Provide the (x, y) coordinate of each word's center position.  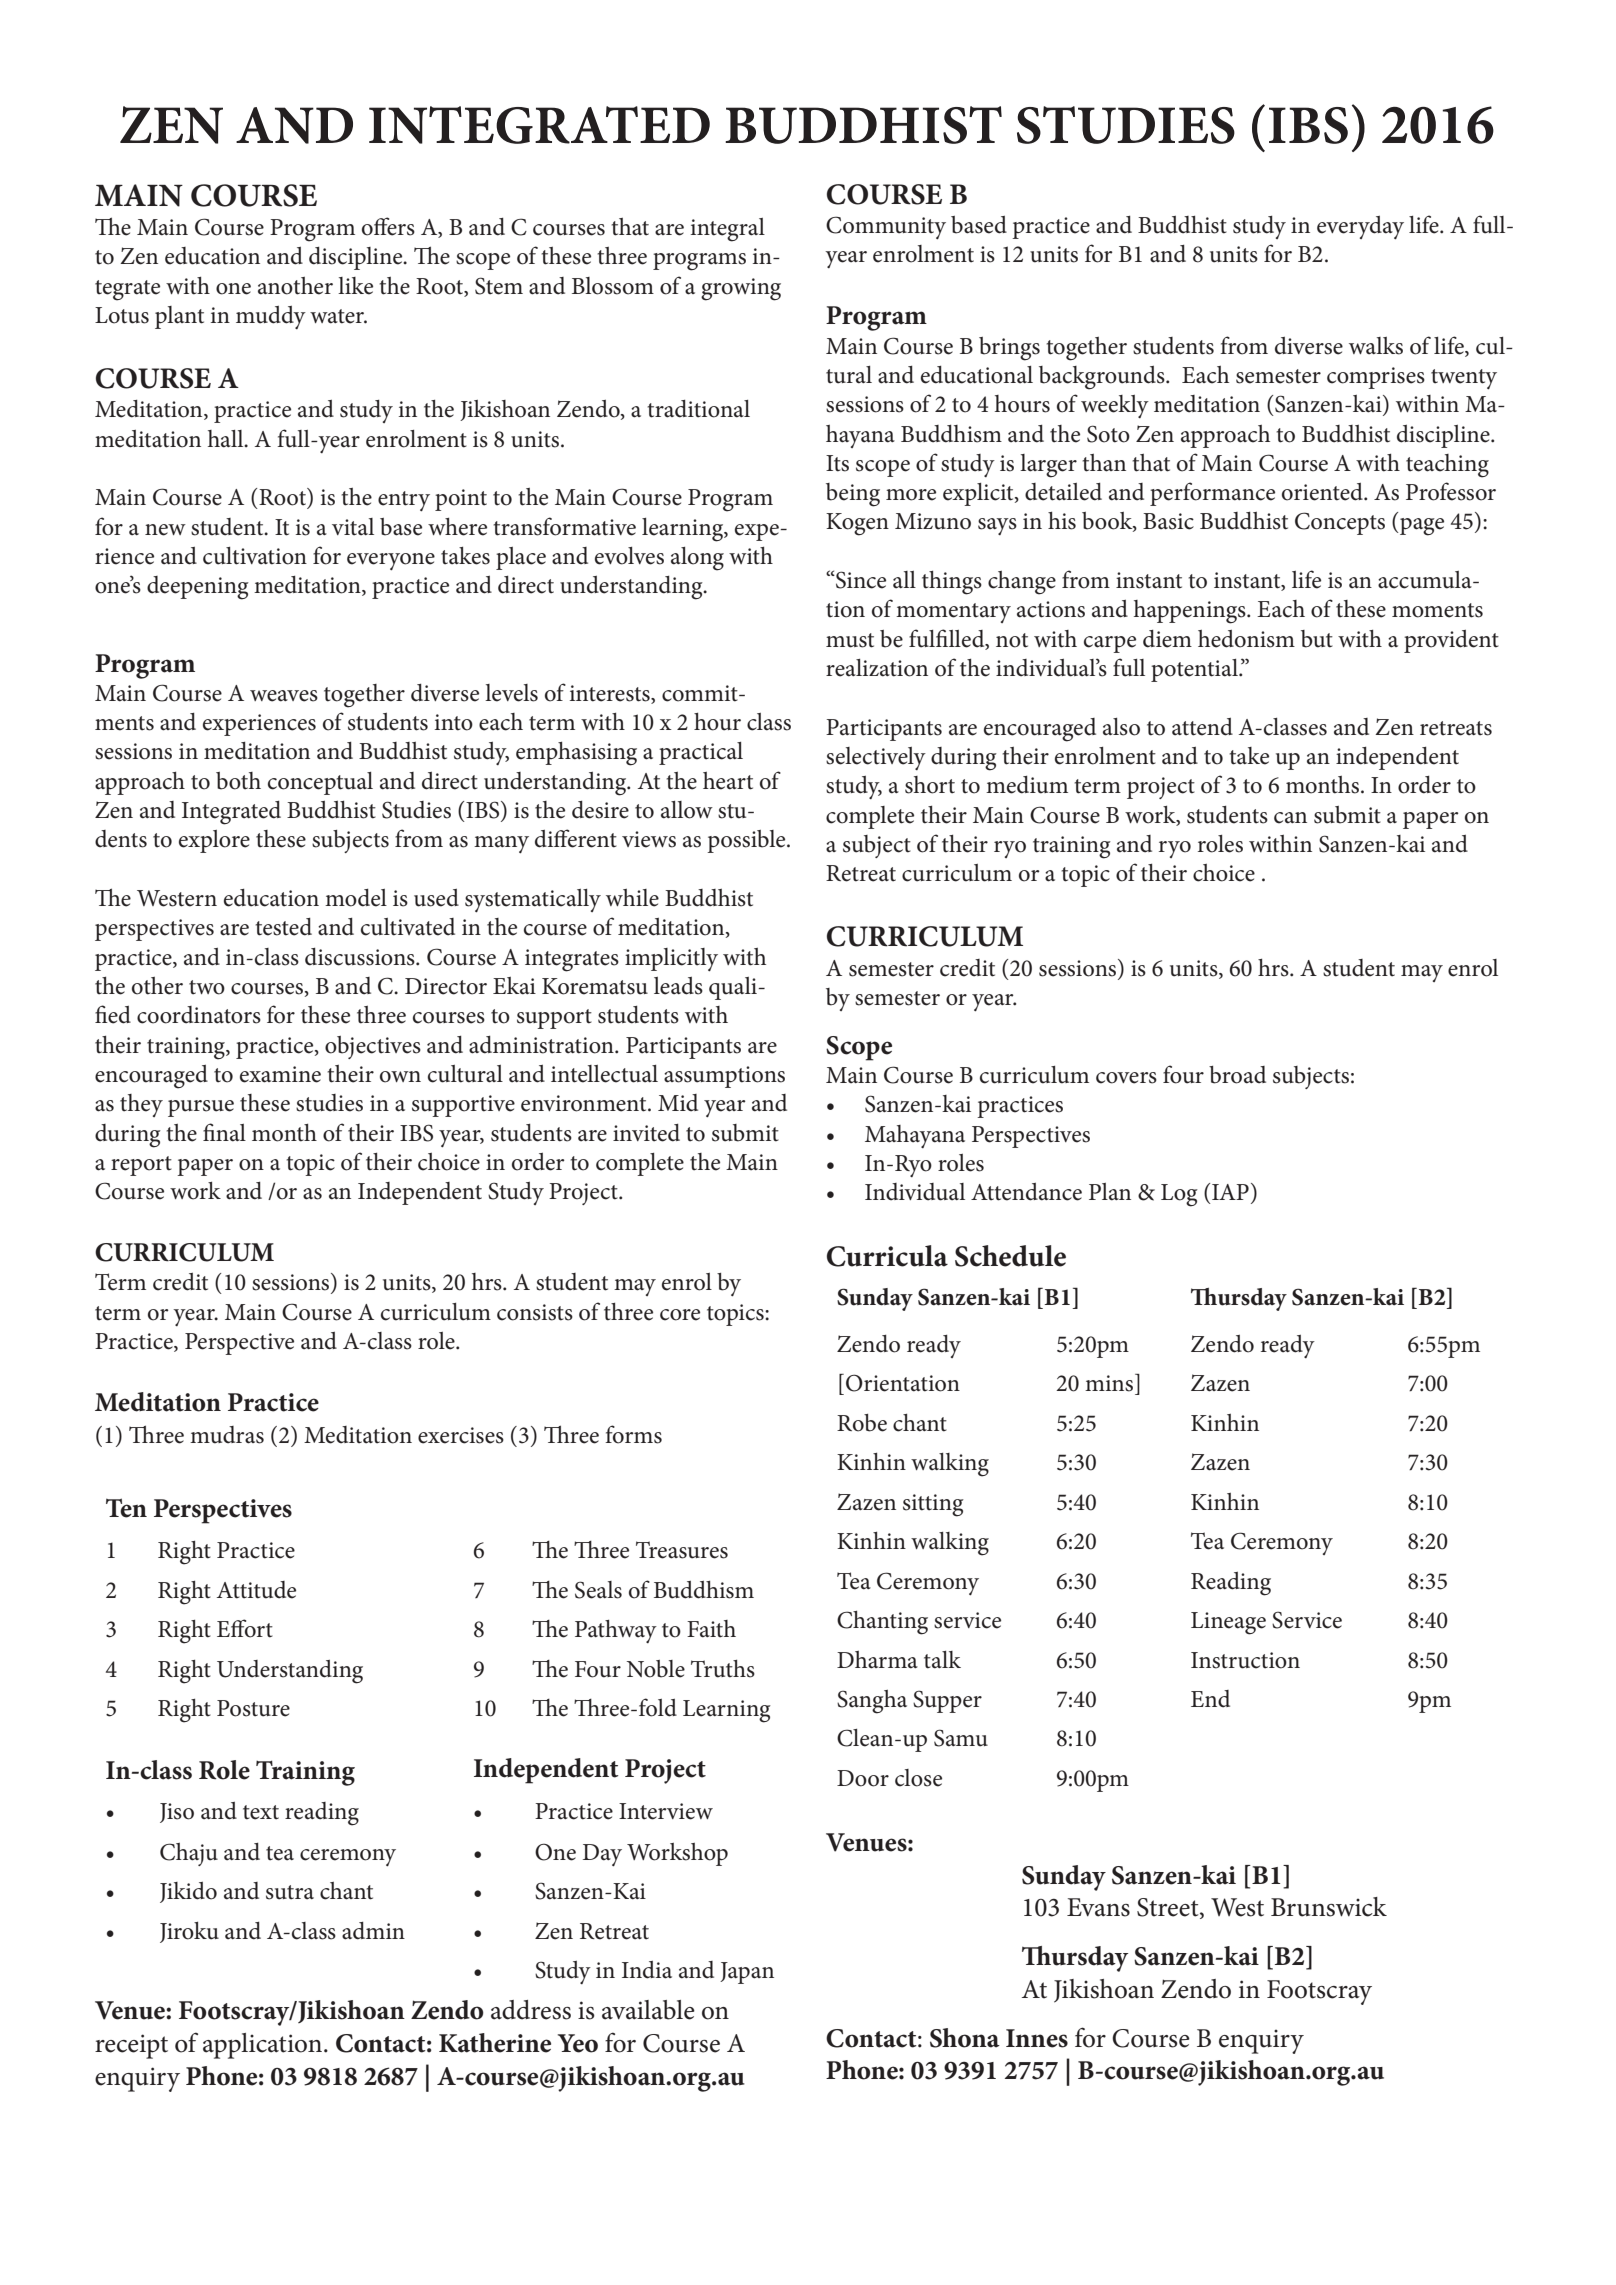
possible (747, 841)
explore (214, 841)
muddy (271, 317)
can (1290, 818)
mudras (227, 1435)
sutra (290, 1892)
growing (741, 289)
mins (1109, 1383)
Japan (747, 1973)
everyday (1360, 227)
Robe (862, 1423)
